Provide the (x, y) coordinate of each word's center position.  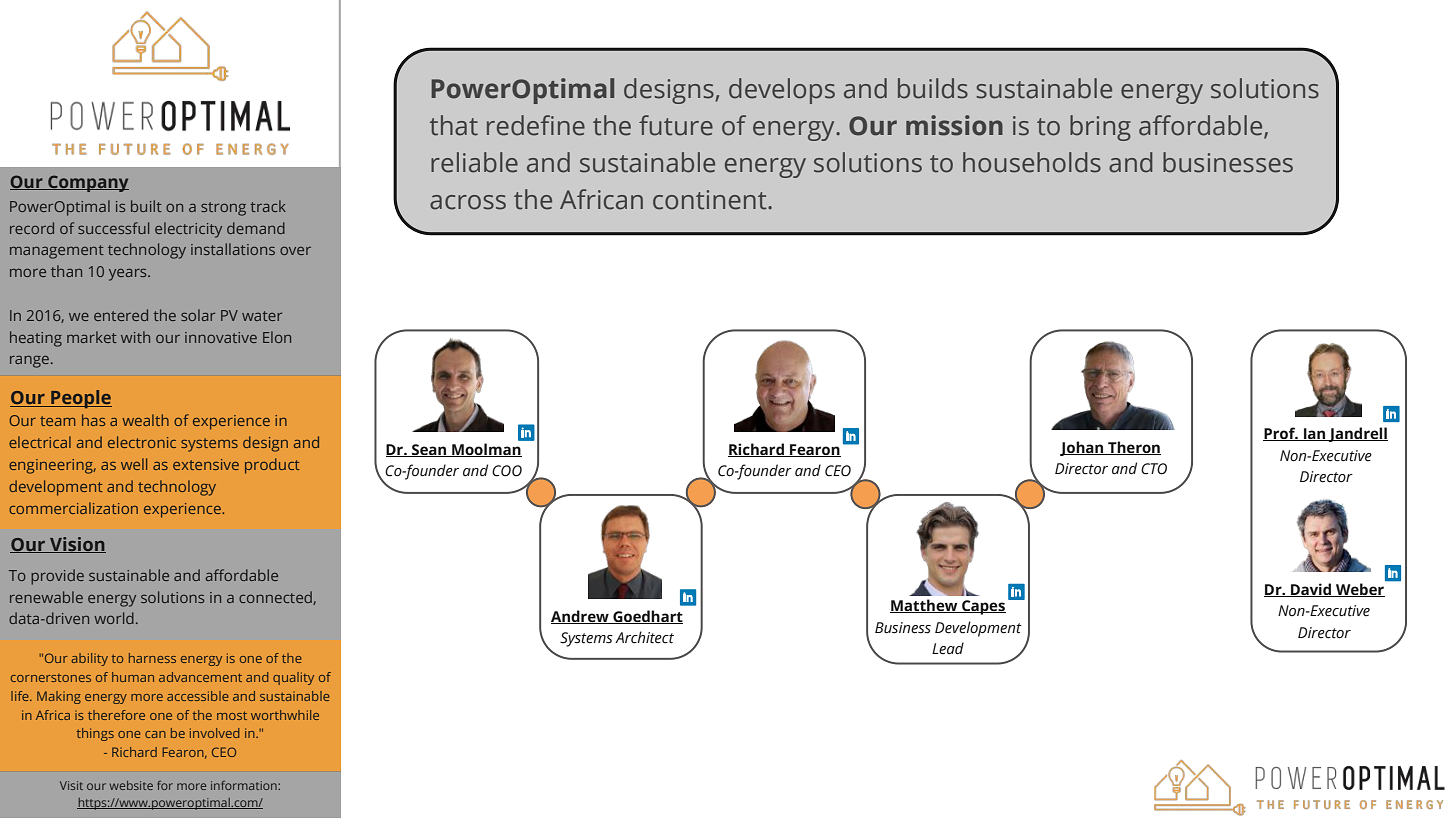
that (454, 125)
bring (1100, 128)
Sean (429, 450)
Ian (1315, 434)
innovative (221, 337)
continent (711, 200)
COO (507, 471)
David (1311, 590)
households (1032, 162)
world (114, 618)
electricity (188, 230)
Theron (1133, 448)
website (131, 785)
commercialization (73, 508)
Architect (644, 637)
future (676, 125)
